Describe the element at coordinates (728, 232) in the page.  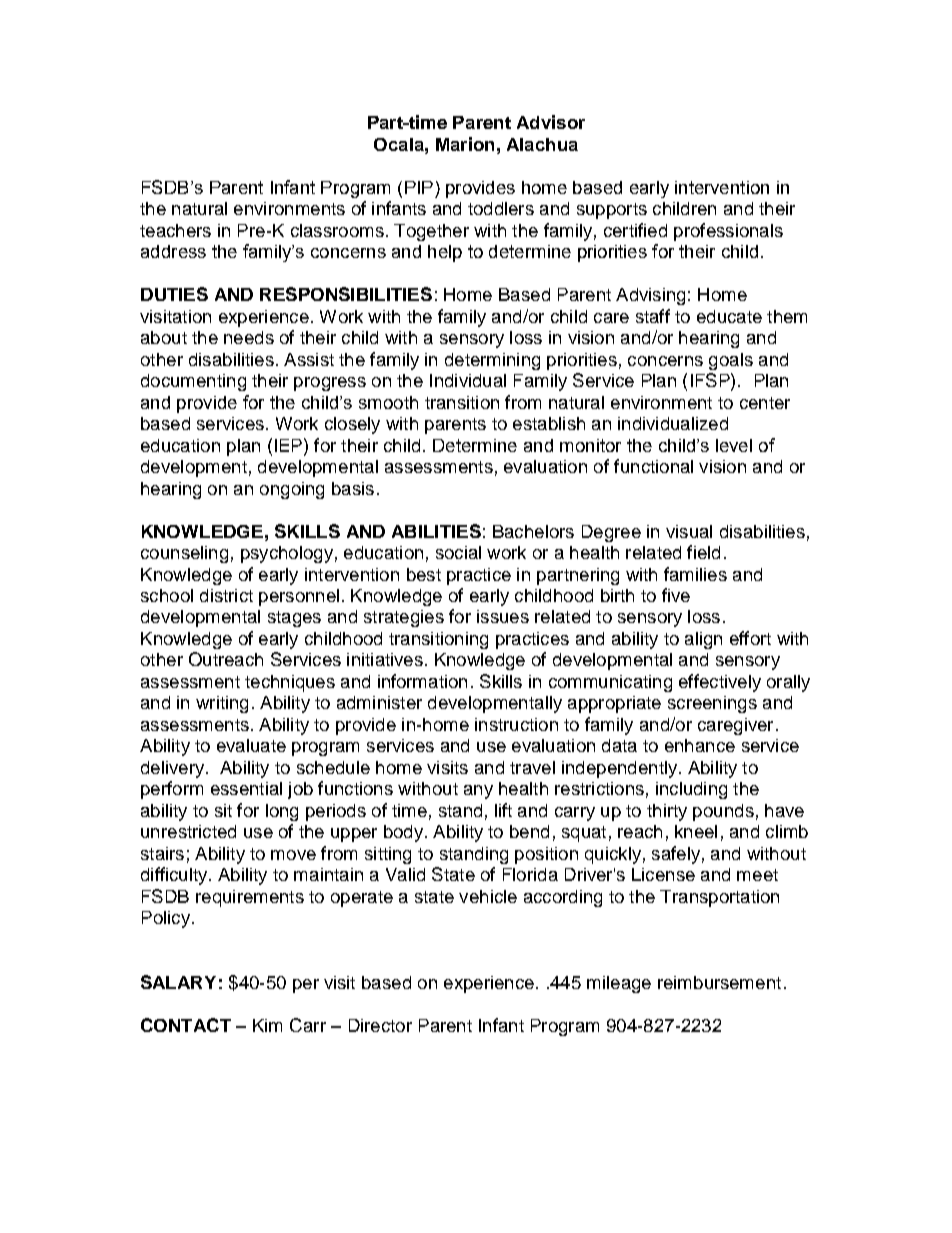
I see `professionals` at that location.
